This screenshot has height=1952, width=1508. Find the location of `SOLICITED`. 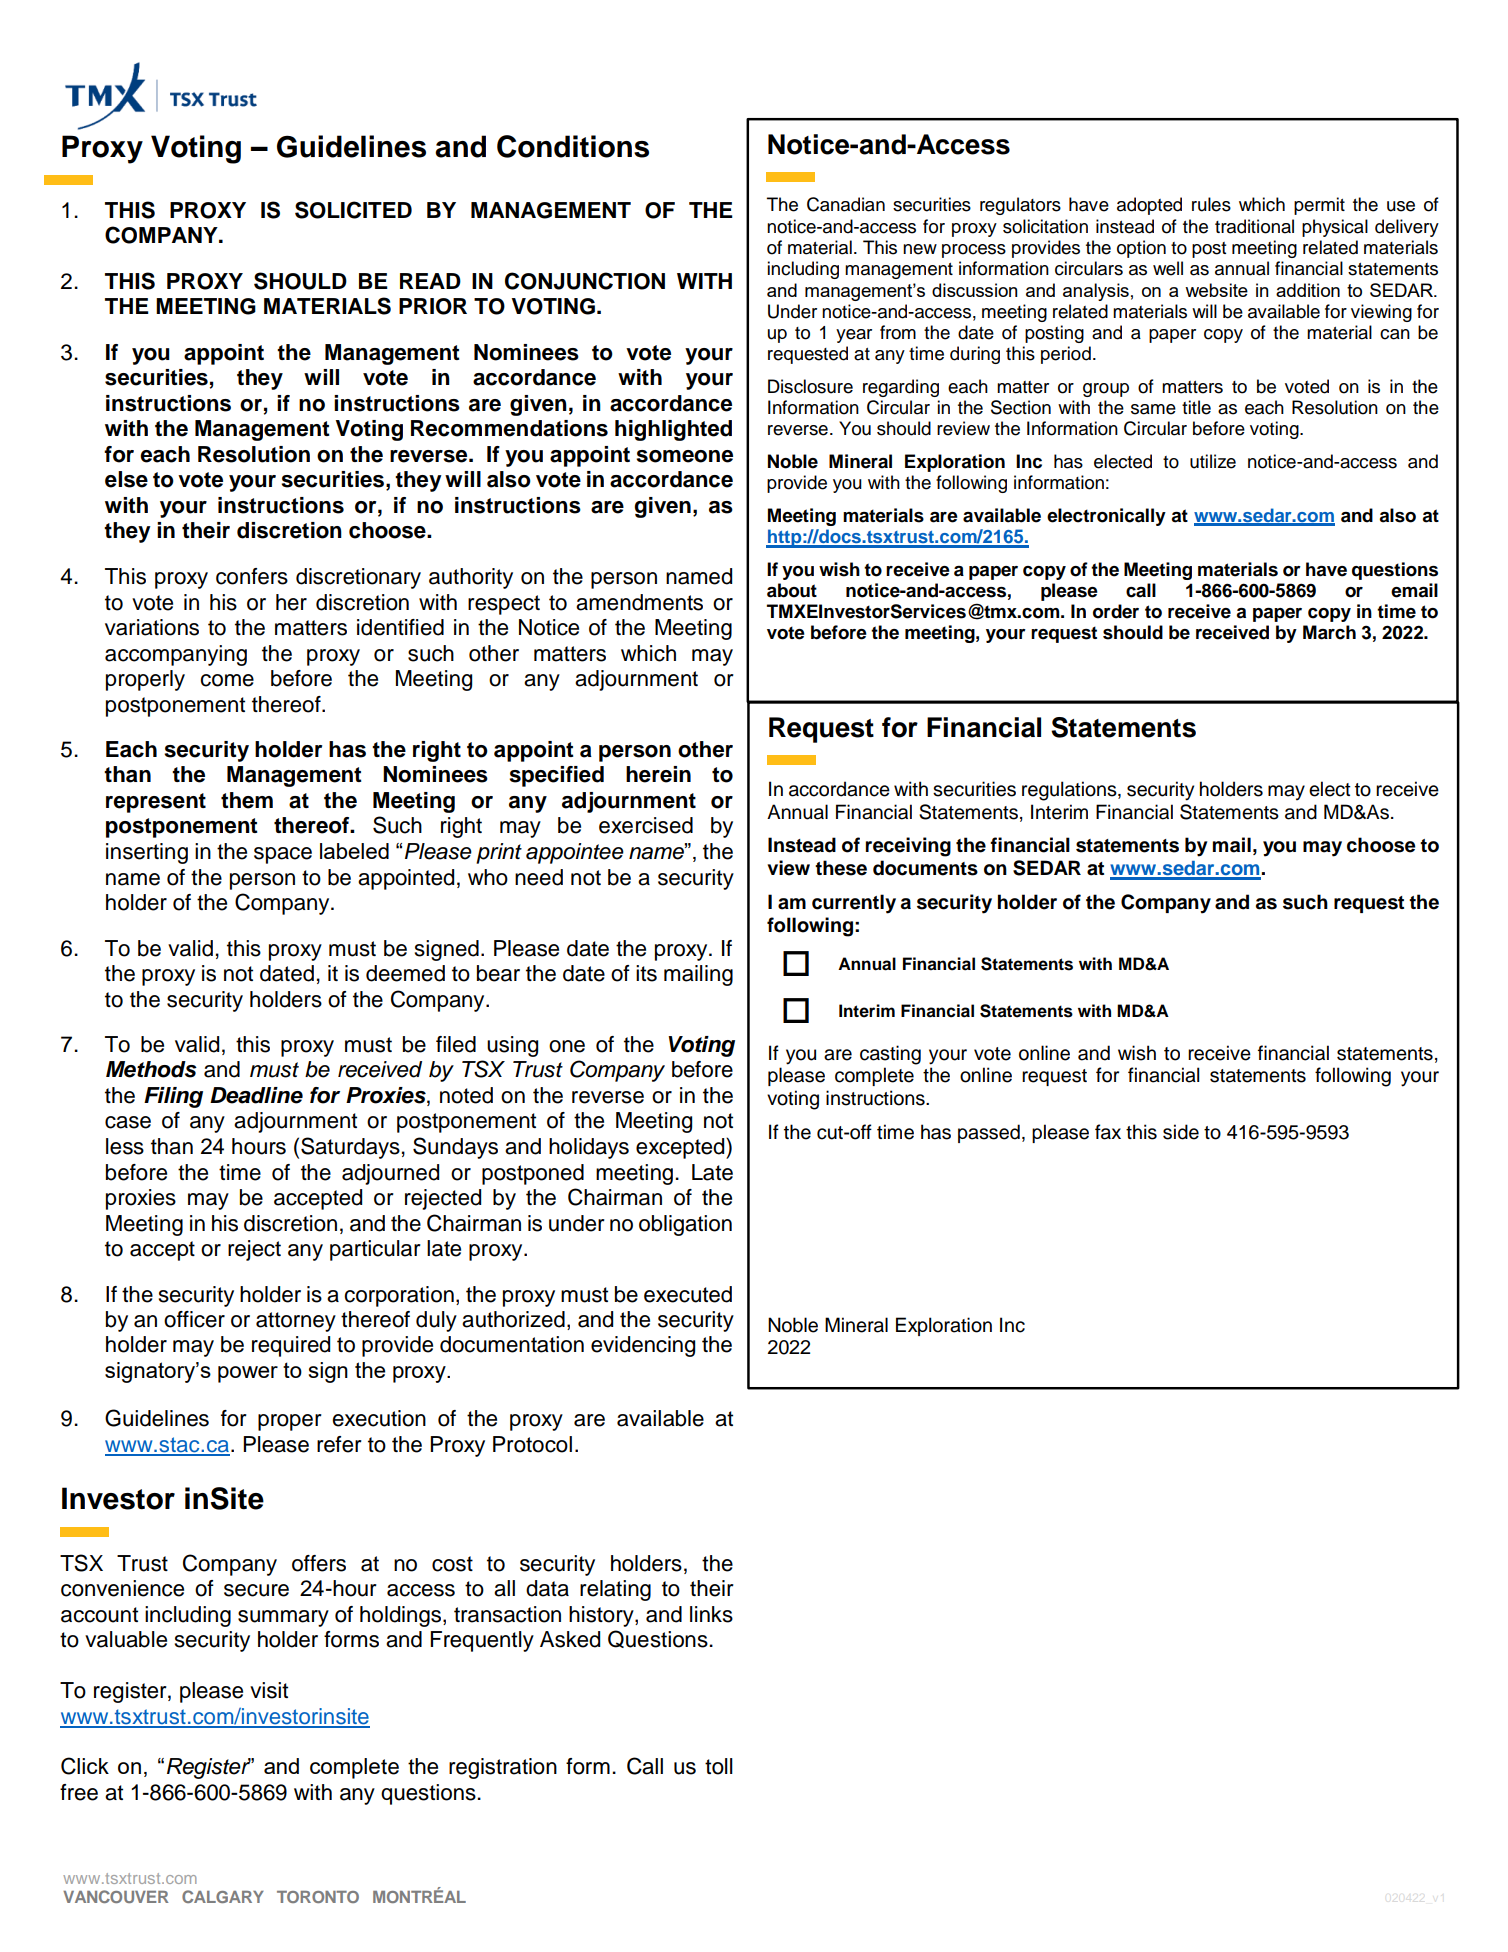

SOLICITED is located at coordinates (353, 210).
